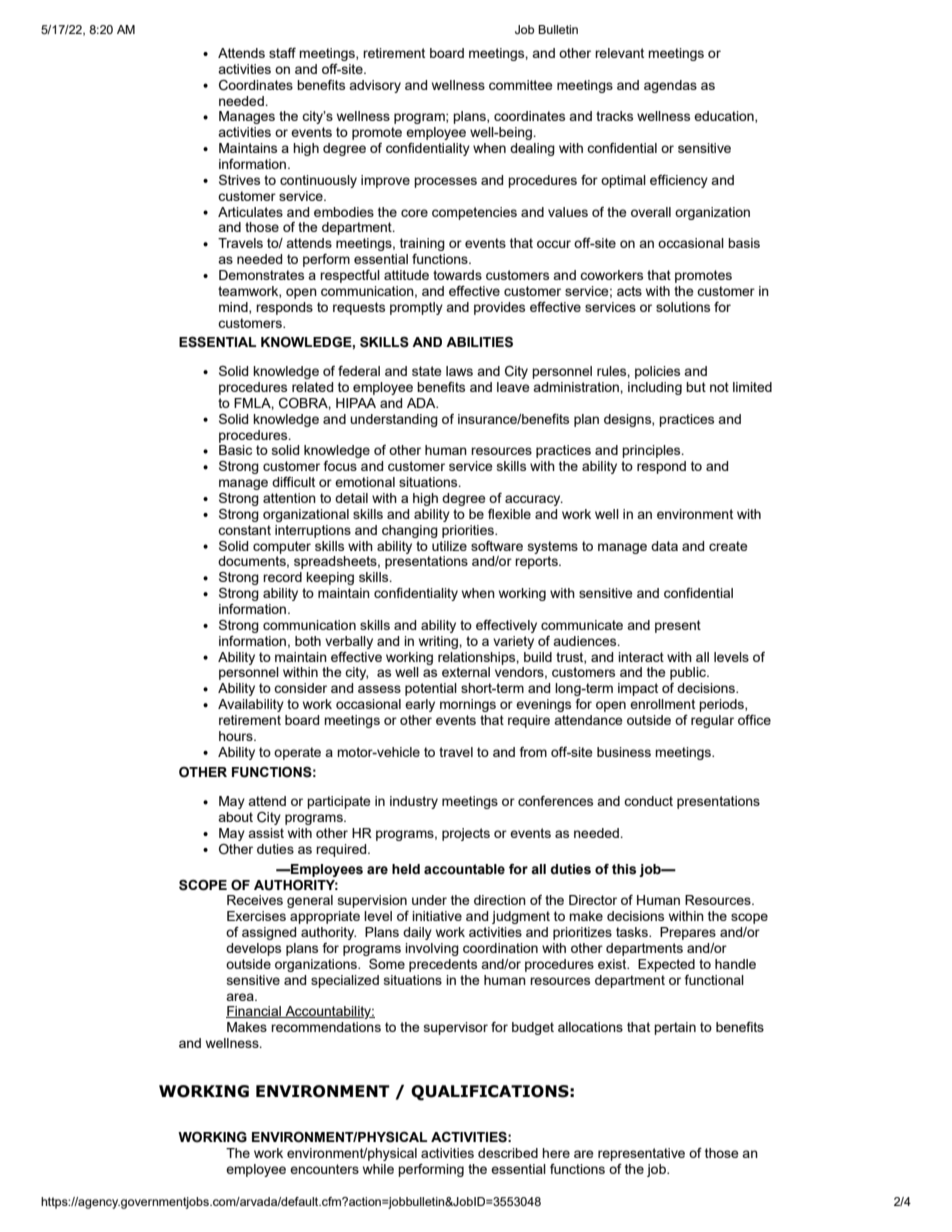  Describe the element at coordinates (282, 53) in the screenshot. I see `staff` at that location.
